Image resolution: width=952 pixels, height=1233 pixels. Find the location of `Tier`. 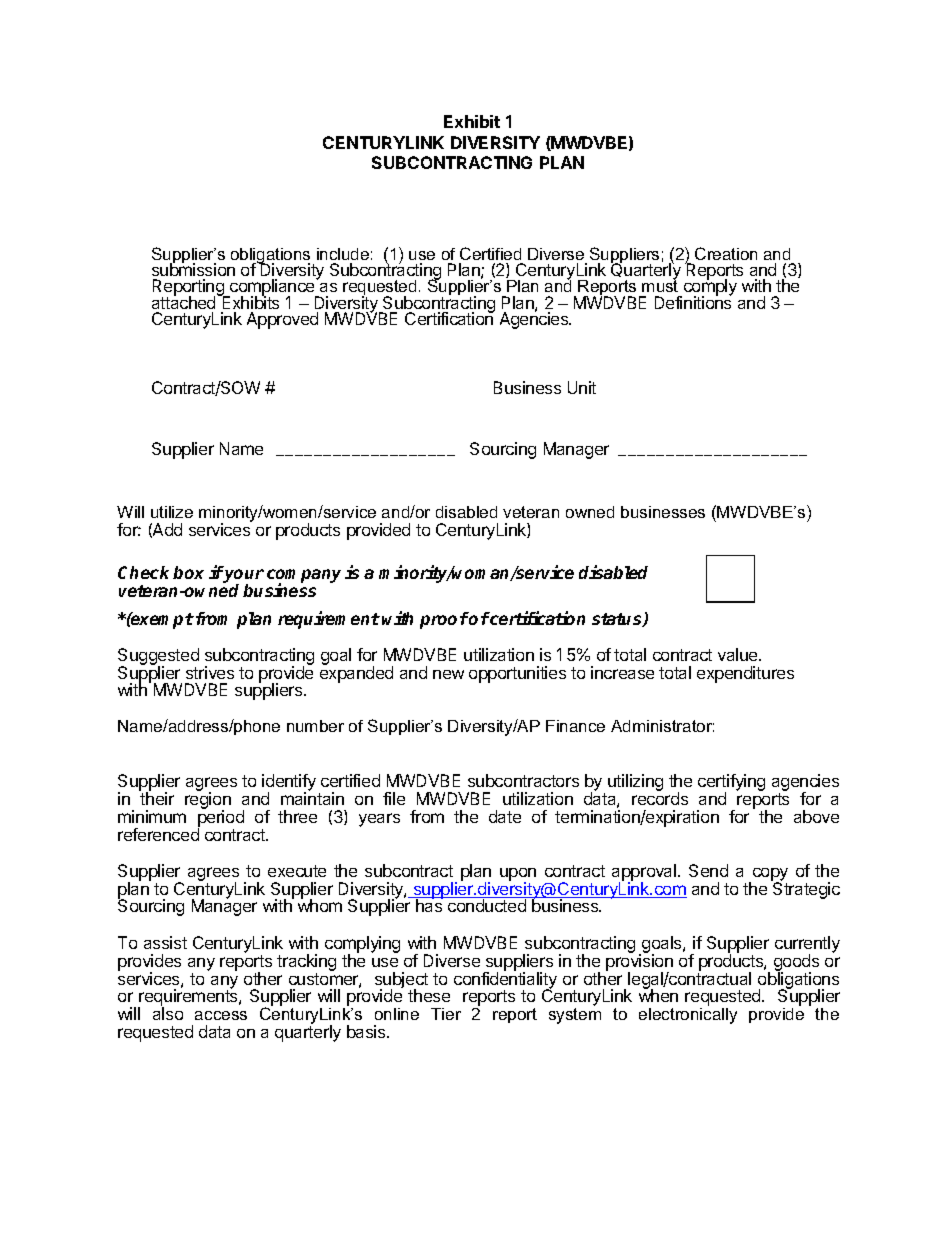

Tier is located at coordinates (446, 1014).
